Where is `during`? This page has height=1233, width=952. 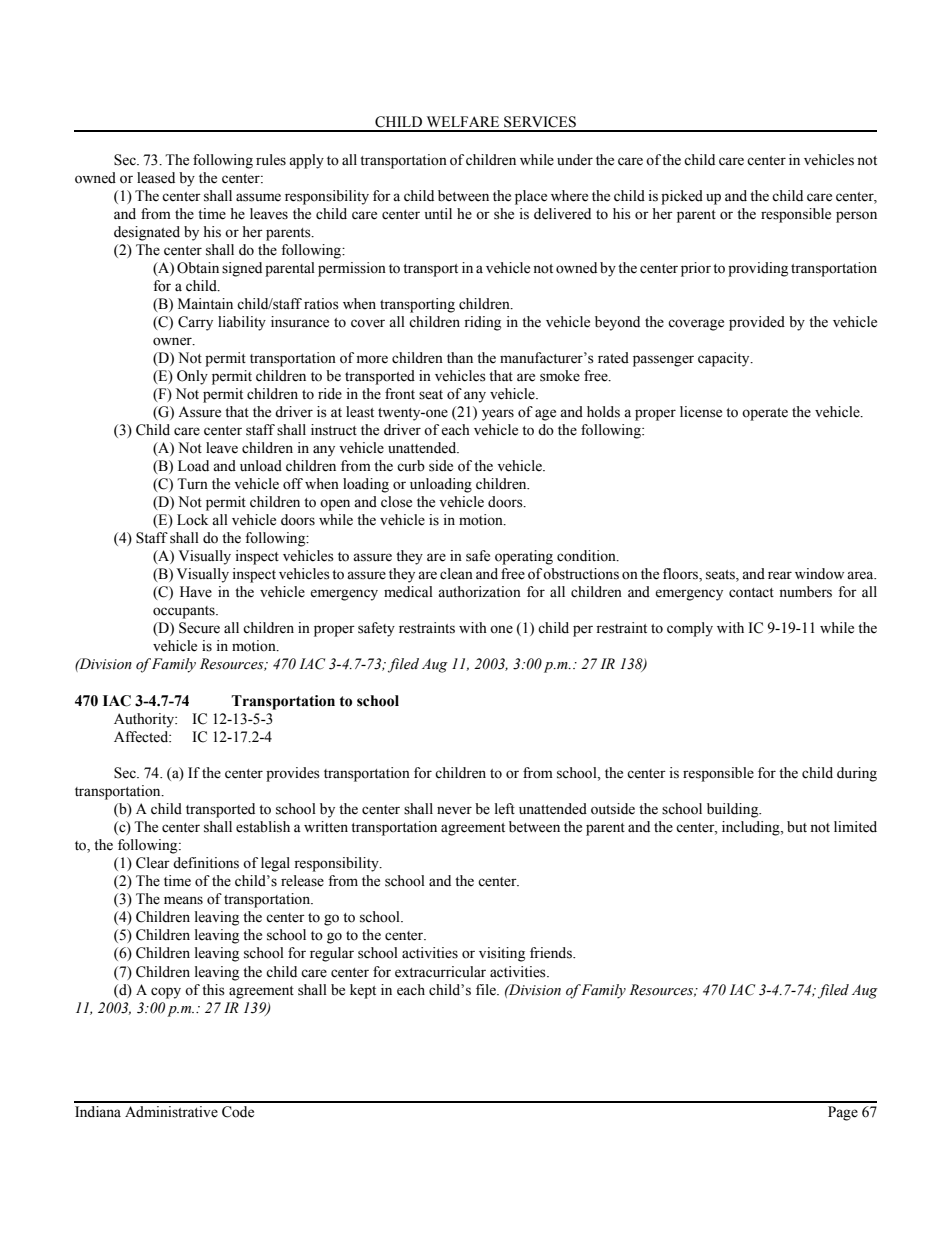
during is located at coordinates (857, 774).
